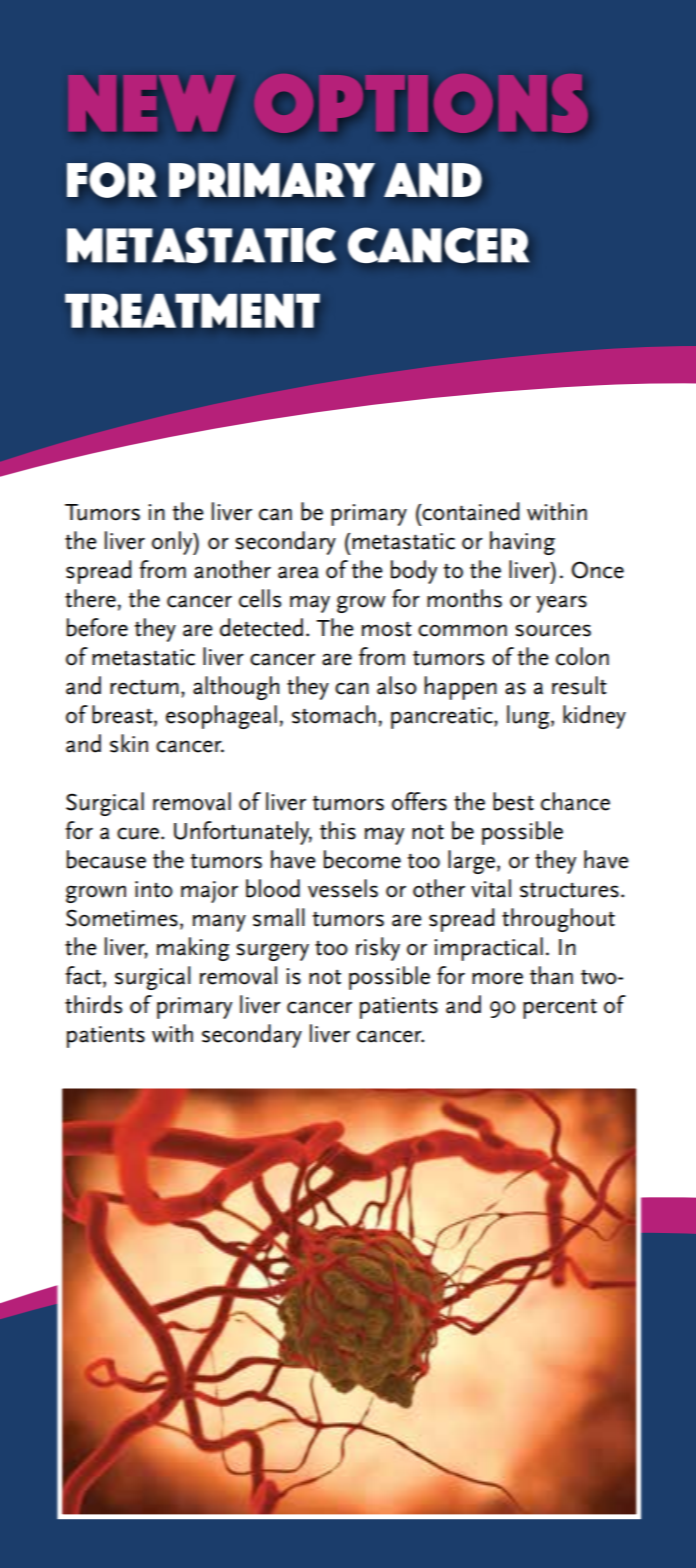 The image size is (696, 1568). I want to click on treatment, so click(192, 311).
